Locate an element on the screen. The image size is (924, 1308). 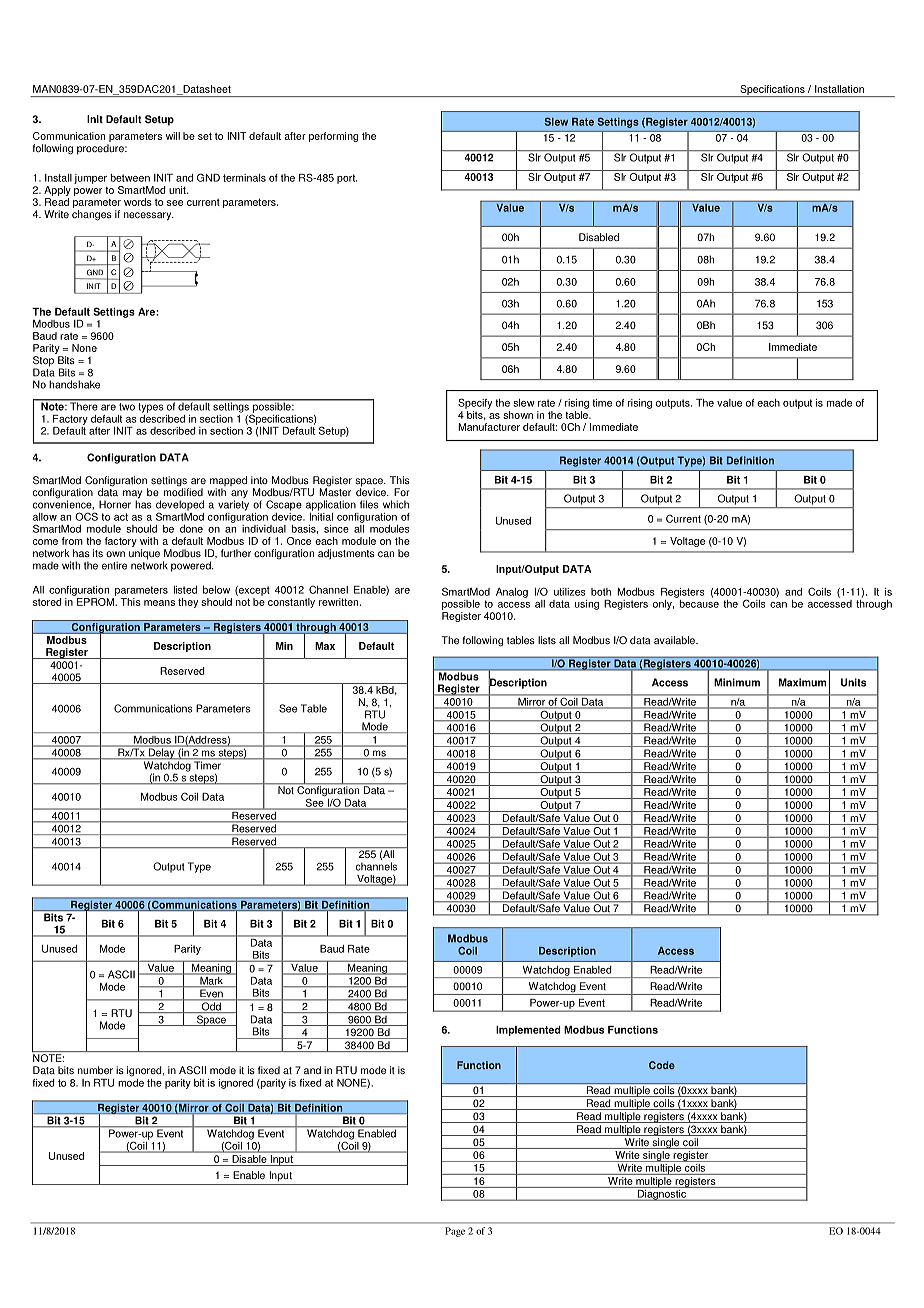
between is located at coordinates (130, 178).
